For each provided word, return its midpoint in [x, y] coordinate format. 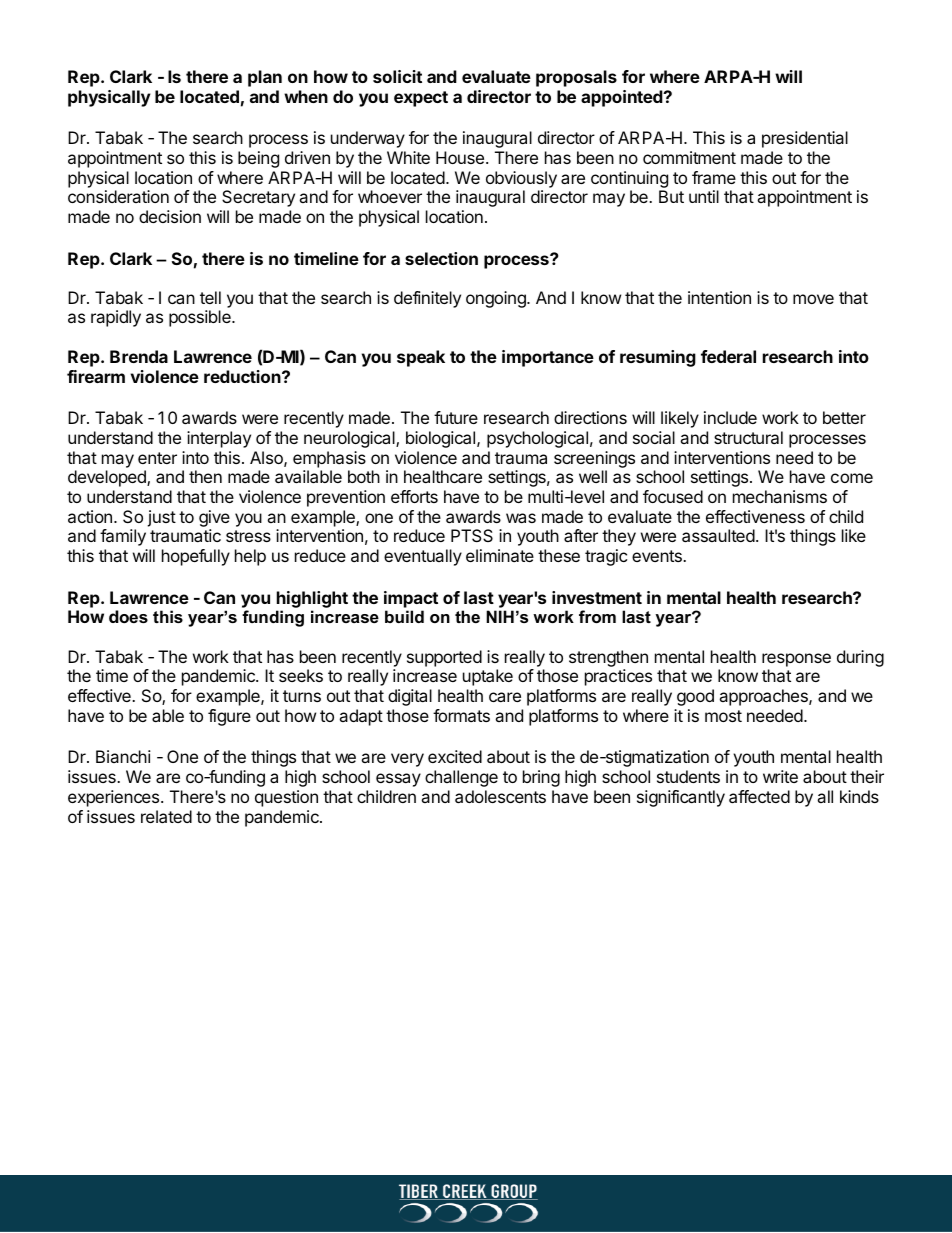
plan [265, 78]
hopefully [196, 557]
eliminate [500, 555]
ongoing [497, 299]
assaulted [718, 535]
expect [421, 99]
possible [201, 318]
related [166, 816]
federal [728, 356]
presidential [805, 139]
